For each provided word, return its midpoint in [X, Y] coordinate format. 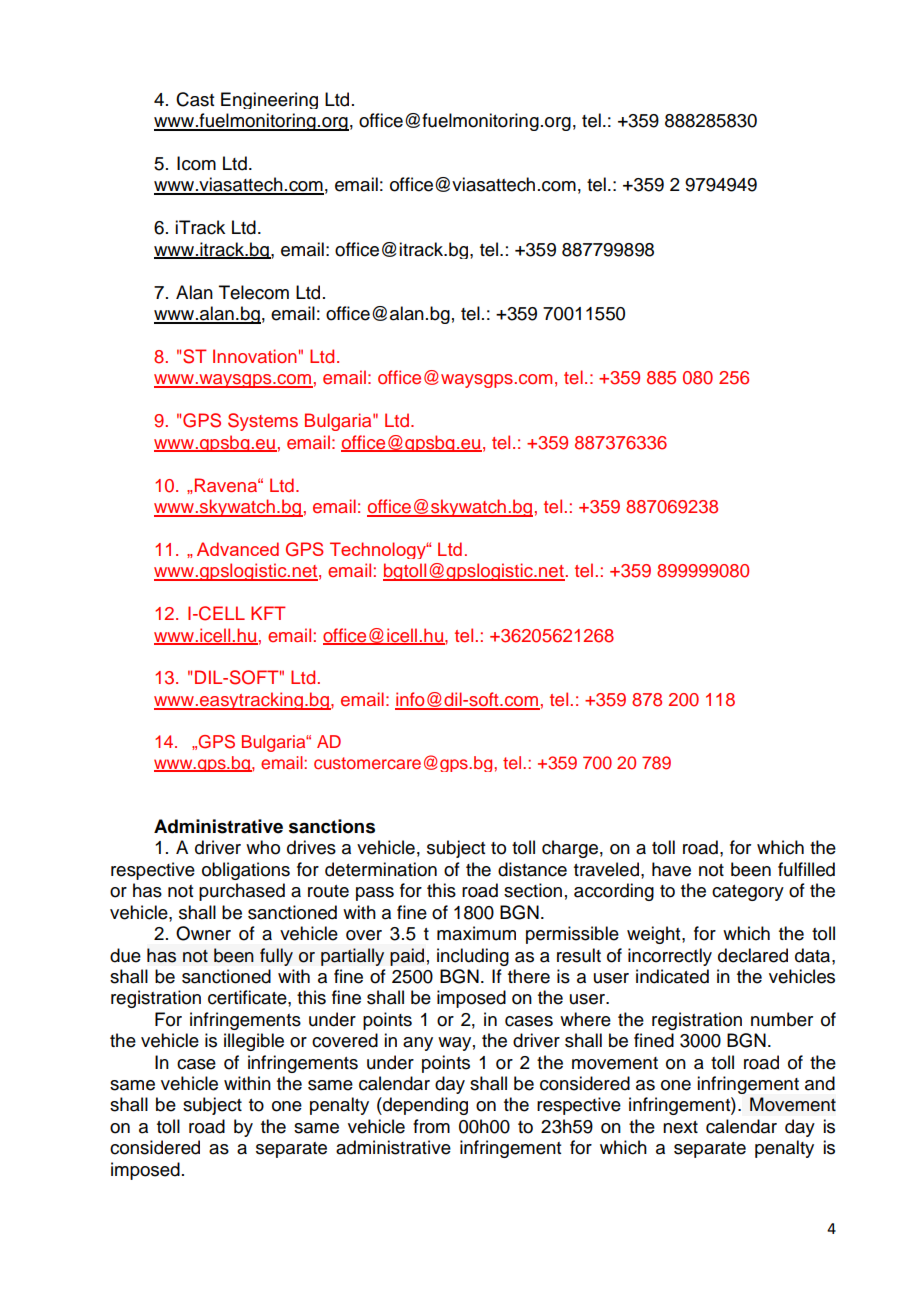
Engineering [269, 100]
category [748, 893]
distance [532, 869]
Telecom [254, 292]
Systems [263, 422]
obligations [246, 871]
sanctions [332, 826]
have [671, 869]
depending [424, 1106]
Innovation [255, 356]
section [533, 890]
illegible [254, 1042]
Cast [195, 99]
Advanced [238, 549]
